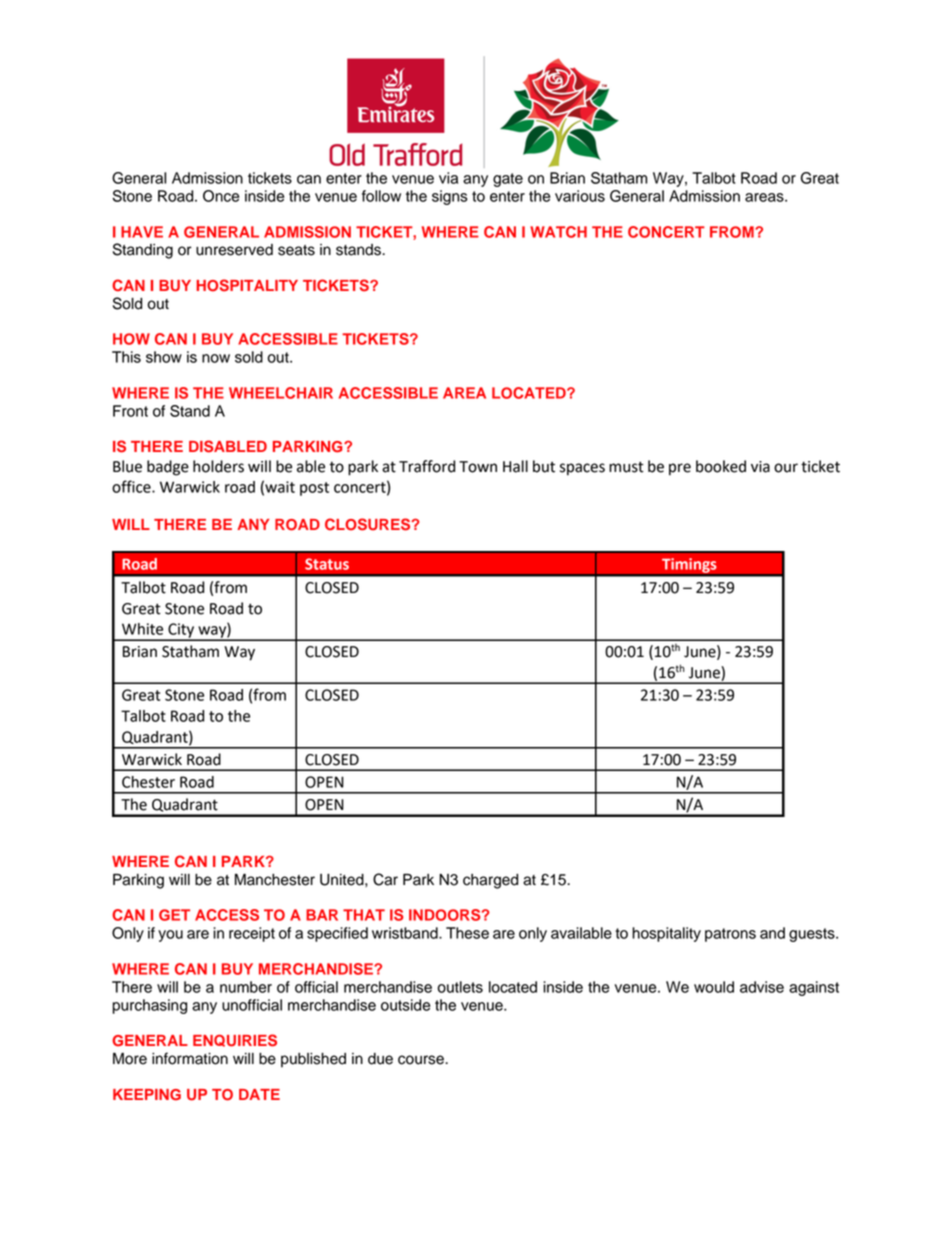  I want to click on charged, so click(490, 881).
